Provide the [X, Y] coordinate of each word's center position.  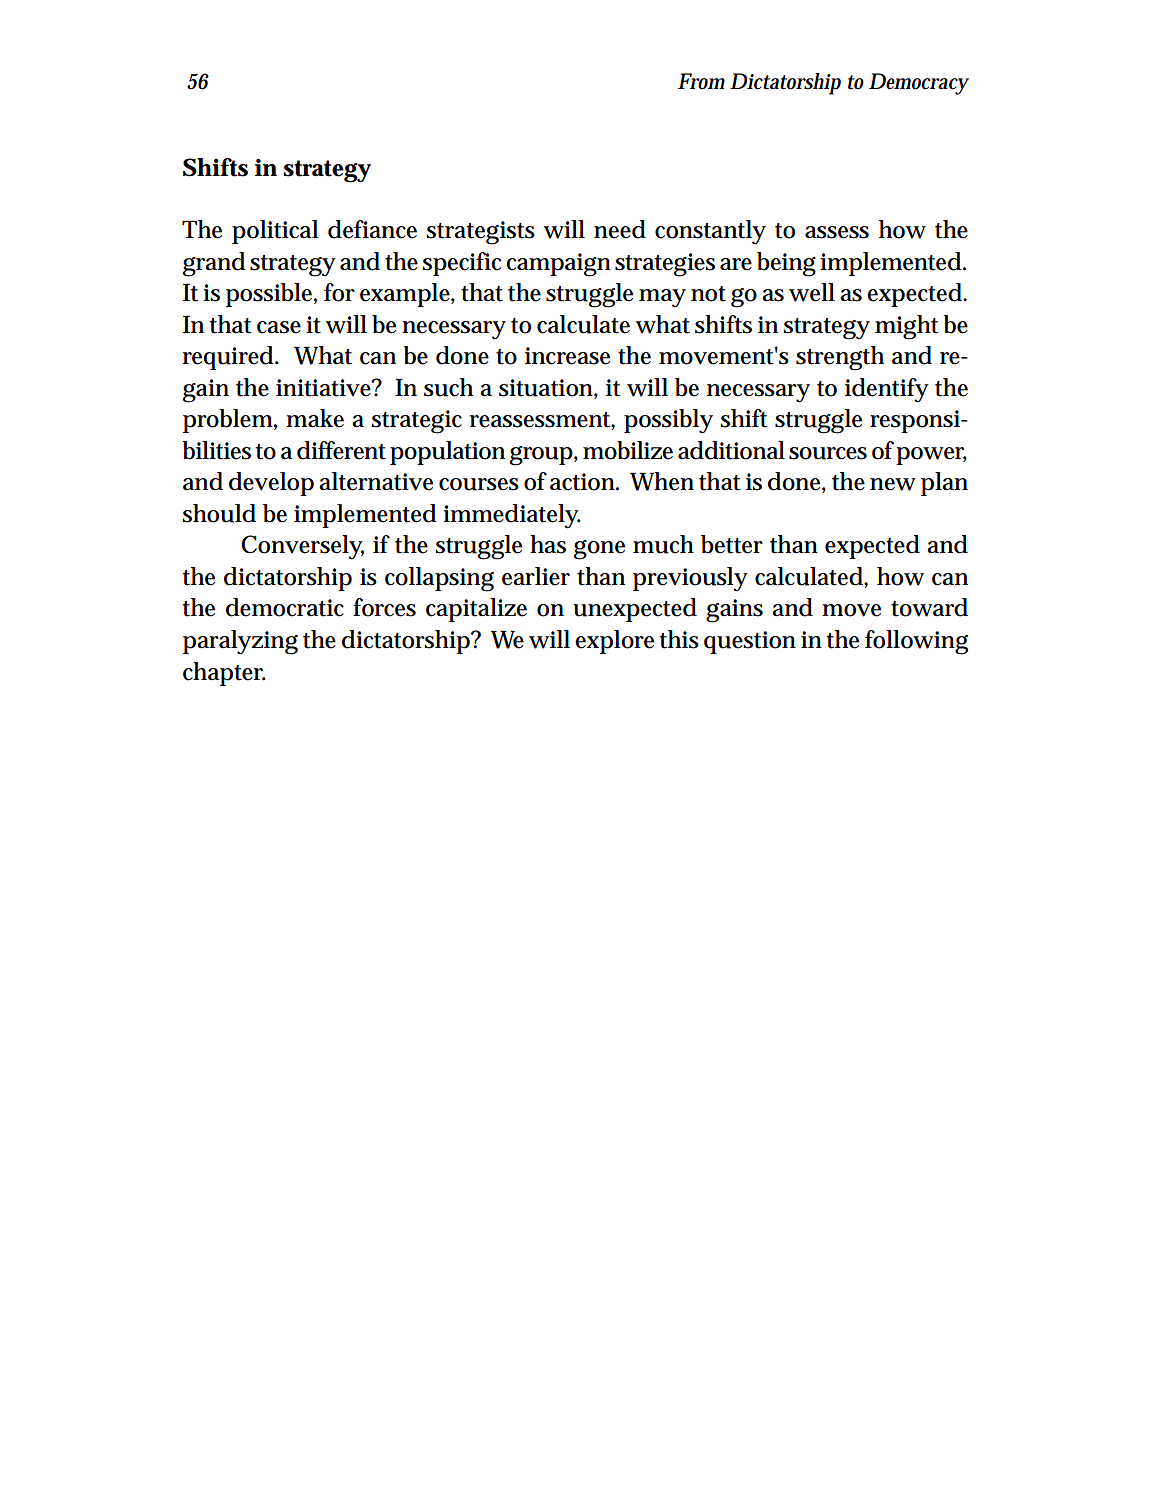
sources [828, 453]
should [219, 513]
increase [567, 356]
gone [599, 550]
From [701, 81]
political [275, 232]
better [732, 544]
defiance [372, 229]
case [279, 327]
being [786, 264]
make [315, 418]
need [620, 229]
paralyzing [240, 642]
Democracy [919, 84]
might [907, 327]
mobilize [628, 450]
